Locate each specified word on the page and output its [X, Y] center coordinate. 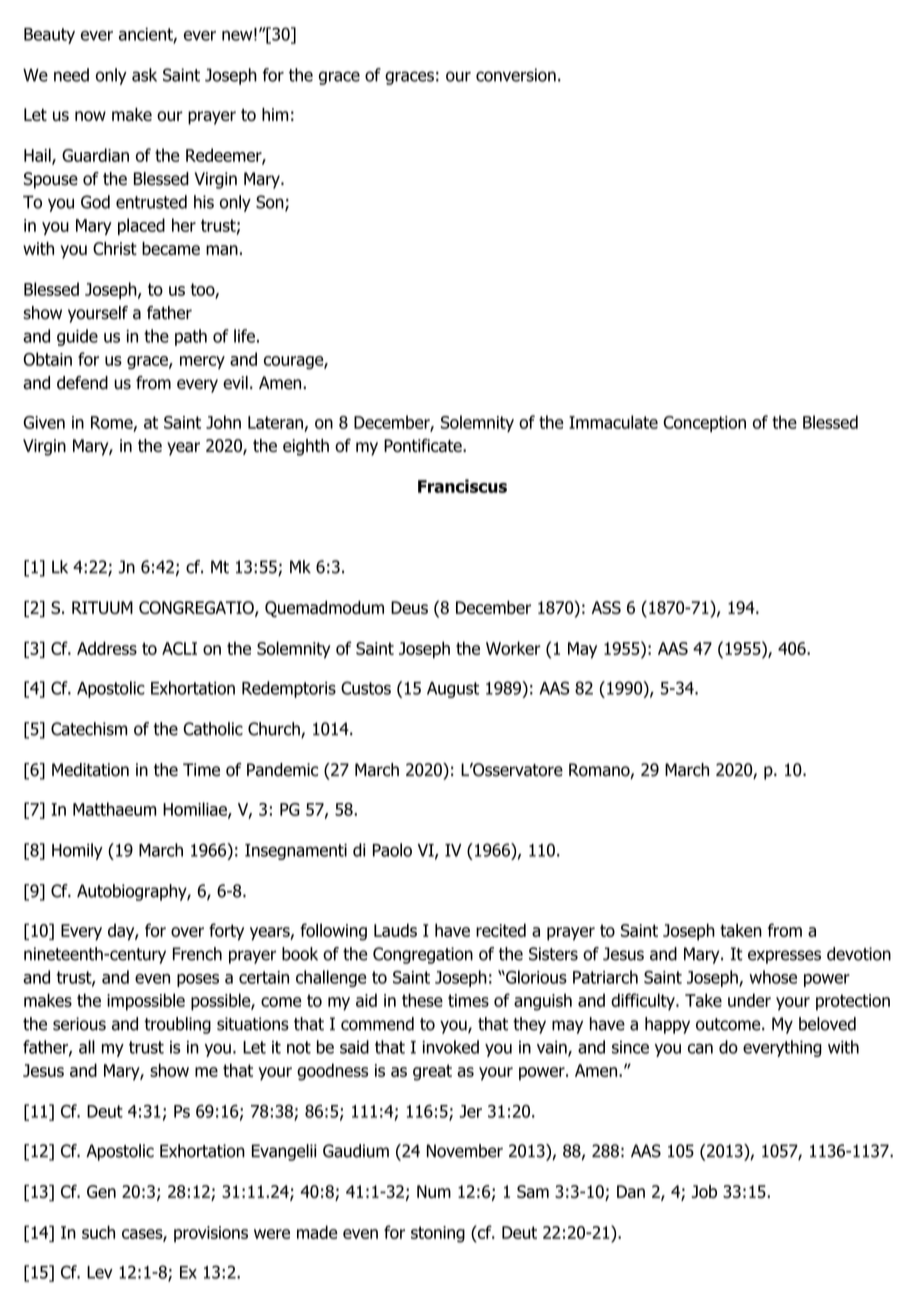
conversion [516, 75]
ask [144, 75]
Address [107, 648]
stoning [438, 1234]
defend [82, 383]
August [453, 690]
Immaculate [613, 422]
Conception [704, 424]
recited [501, 930]
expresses [784, 957]
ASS [606, 607]
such [98, 1232]
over [187, 932]
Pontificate [424, 445]
